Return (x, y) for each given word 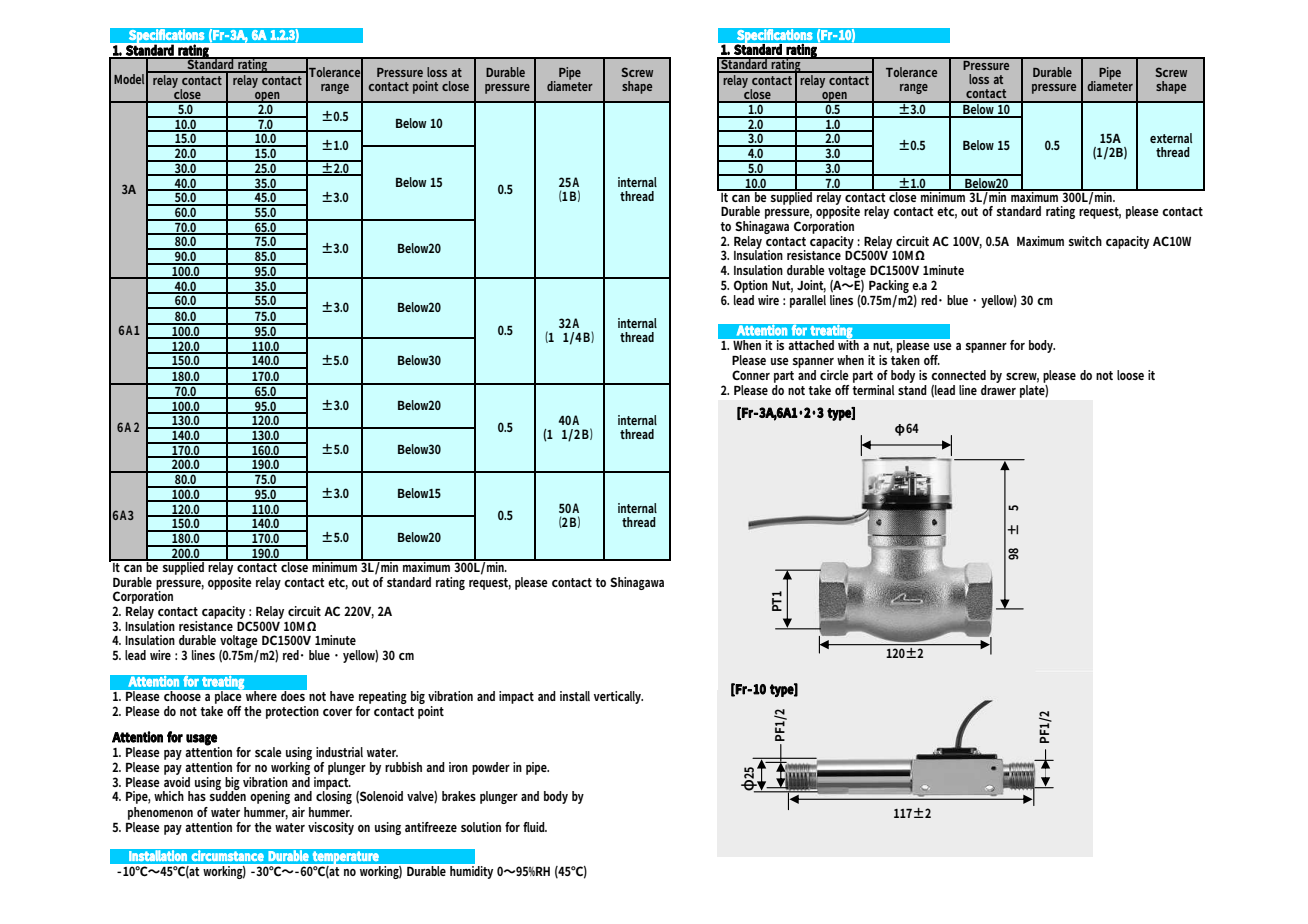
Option (751, 286)
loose (1130, 375)
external (1171, 138)
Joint (811, 286)
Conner (751, 375)
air (298, 812)
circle (834, 375)
